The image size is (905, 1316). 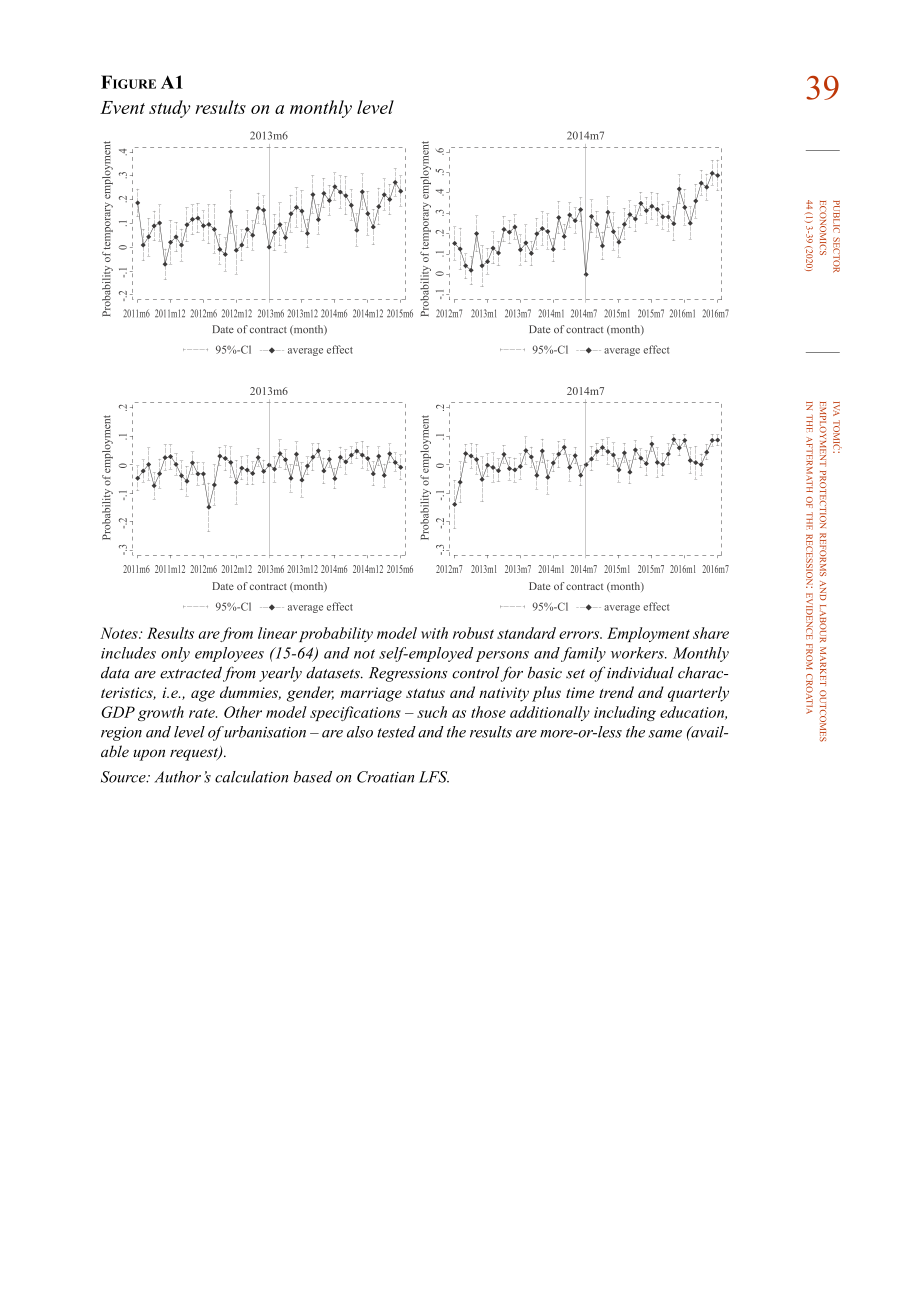 What do you see at coordinates (170, 109) in the document?
I see `study` at bounding box center [170, 109].
